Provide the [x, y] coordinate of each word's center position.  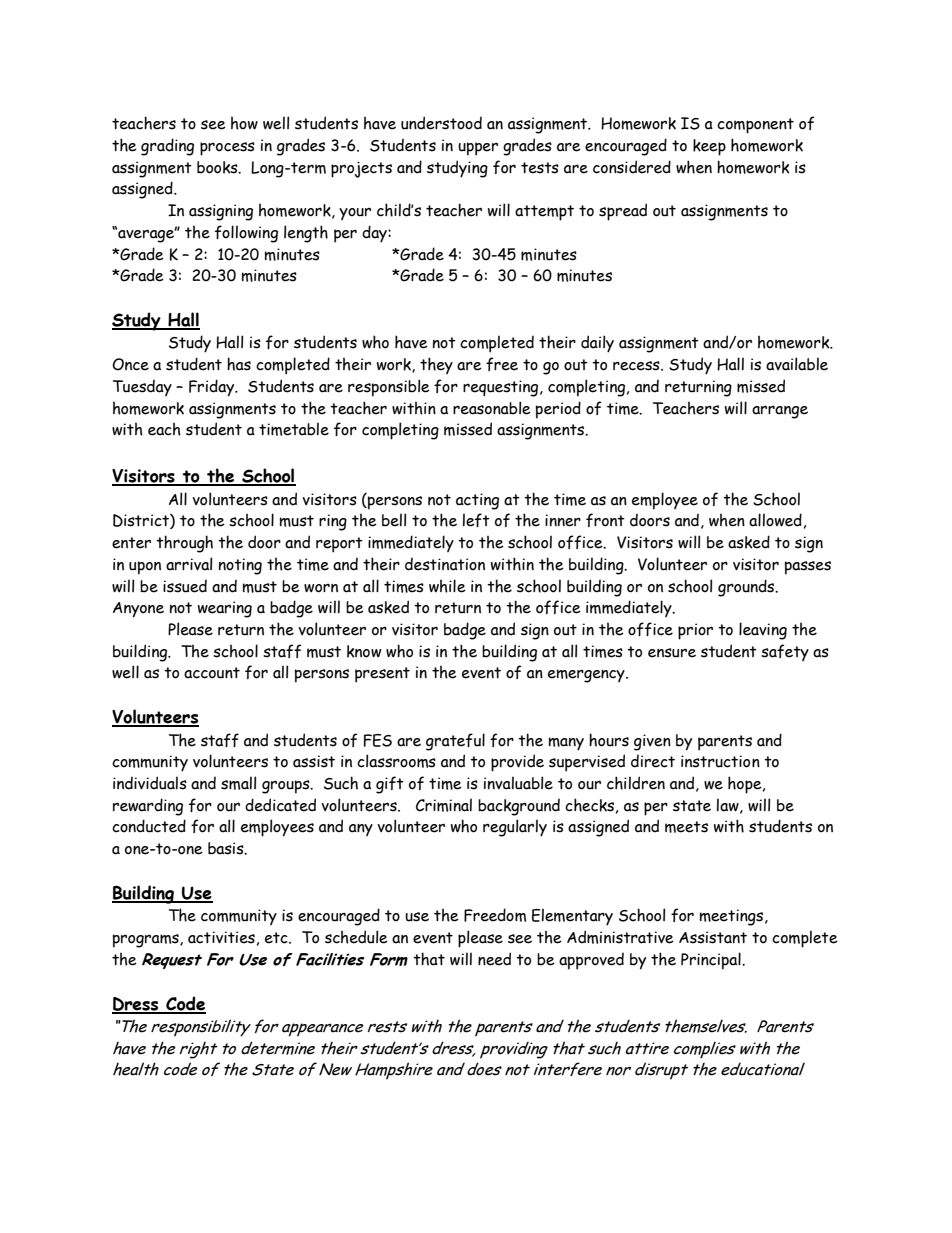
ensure [672, 653]
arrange [780, 412]
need [494, 959]
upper [478, 149]
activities [221, 937]
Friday [213, 388]
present [382, 675]
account [212, 673]
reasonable [492, 408]
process [227, 149]
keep [709, 147]
